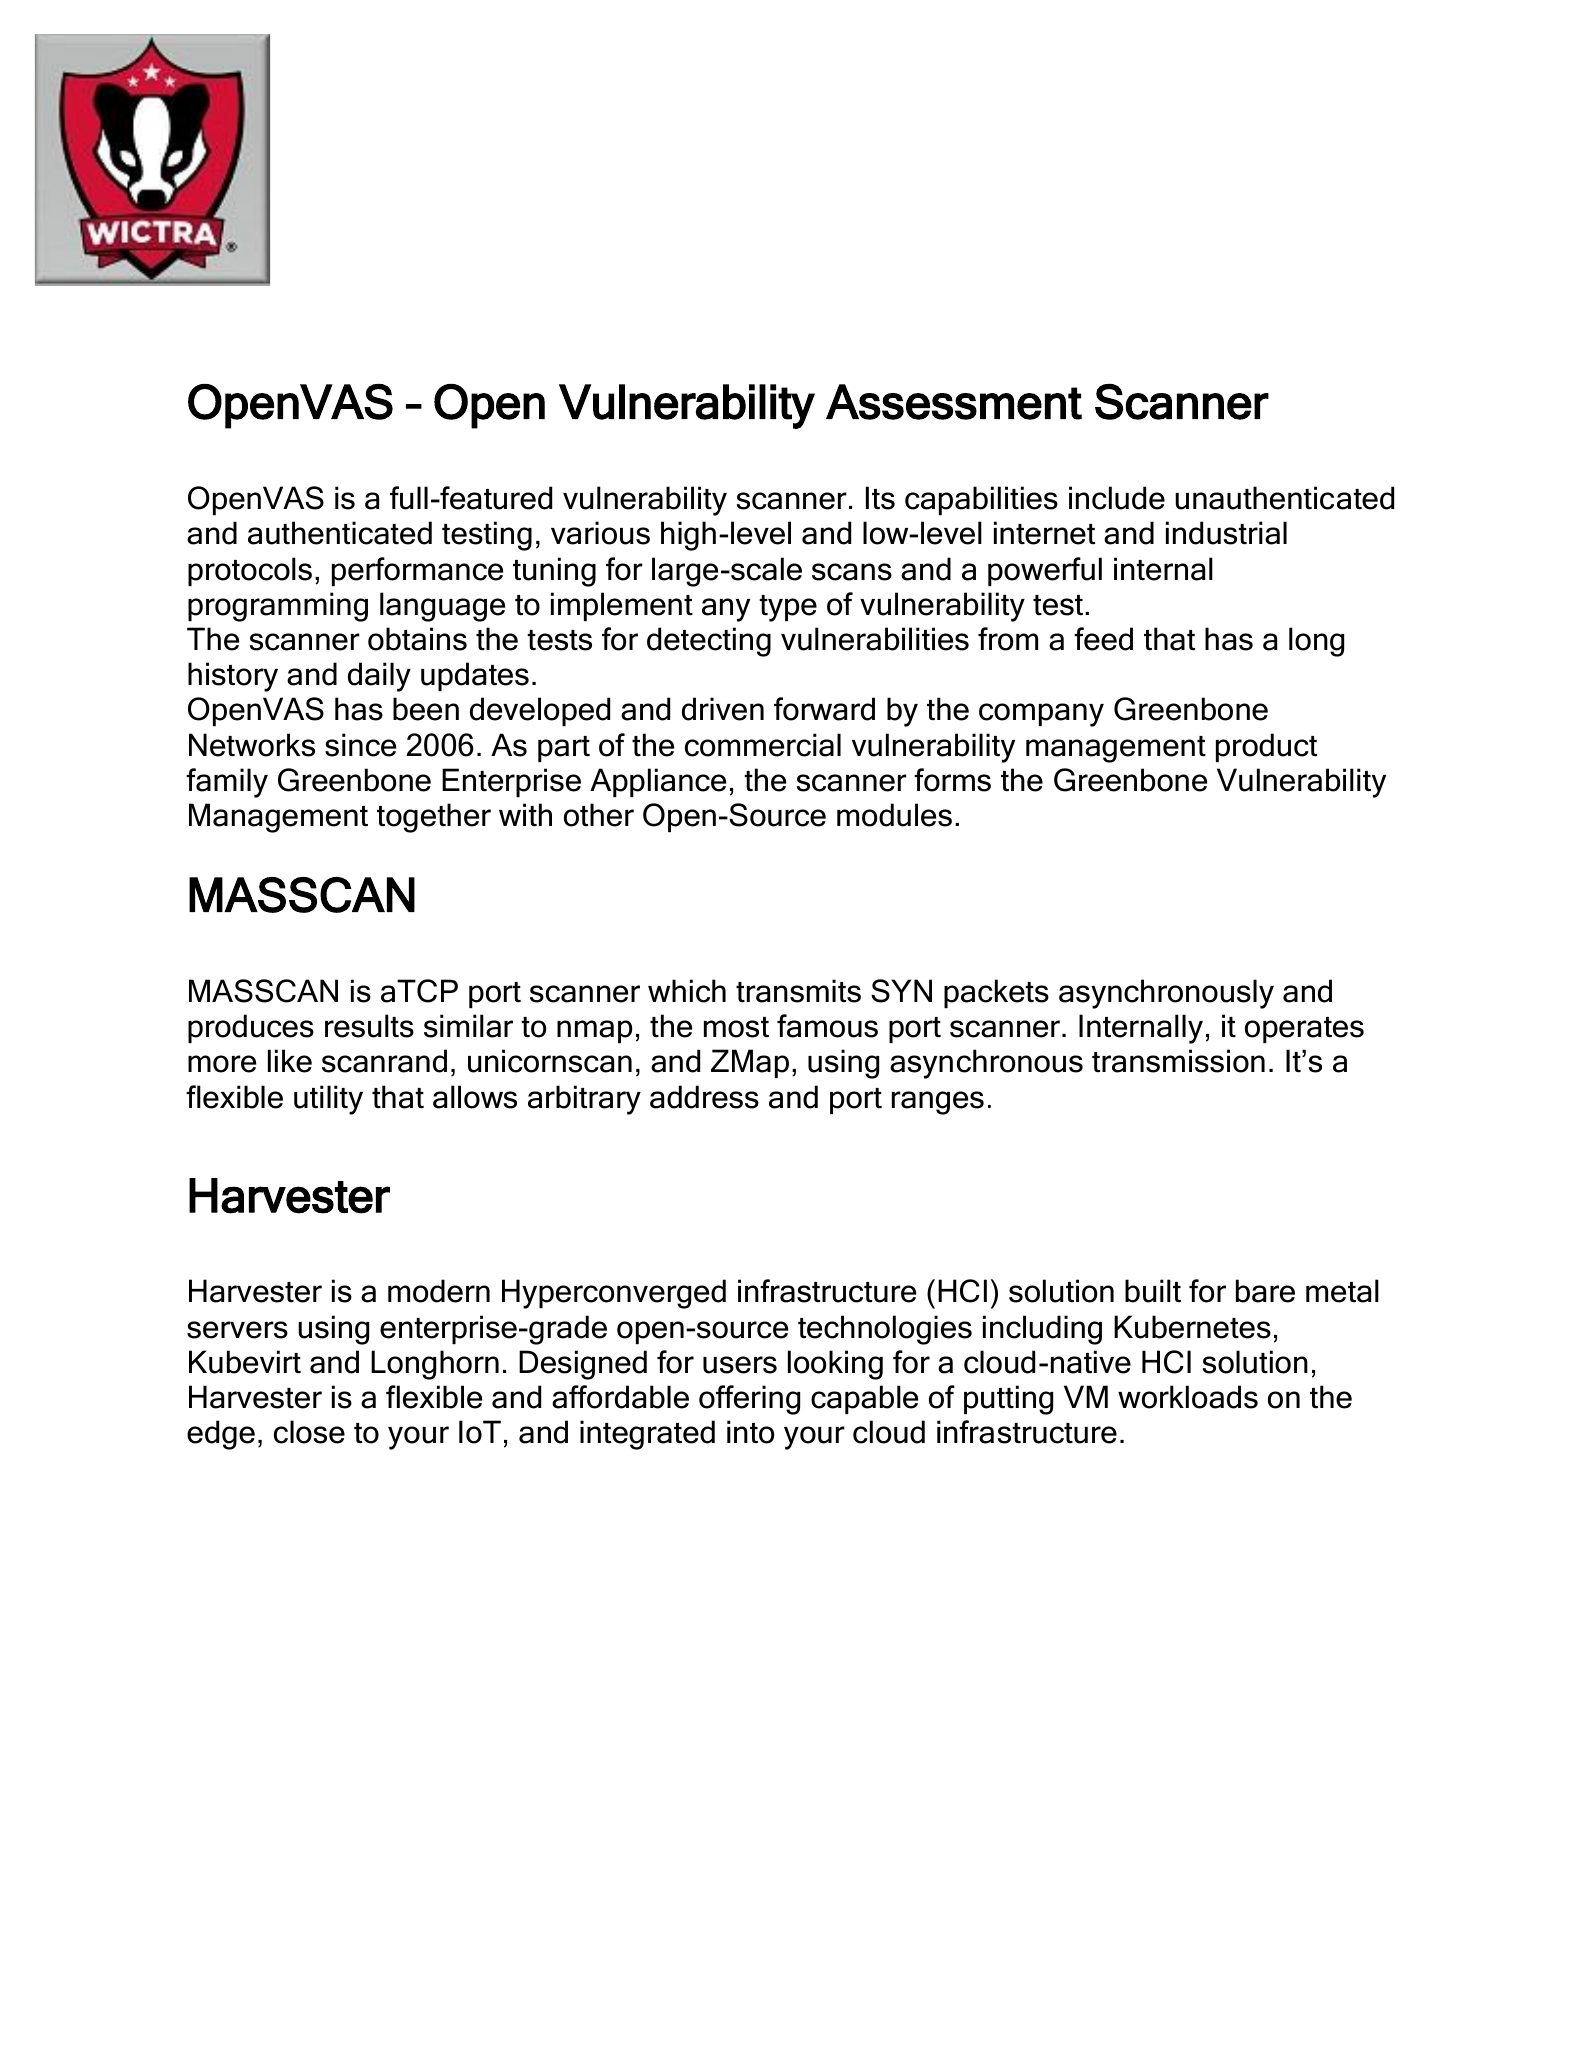  Describe the element at coordinates (704, 1097) in the document. I see `address` at that location.
